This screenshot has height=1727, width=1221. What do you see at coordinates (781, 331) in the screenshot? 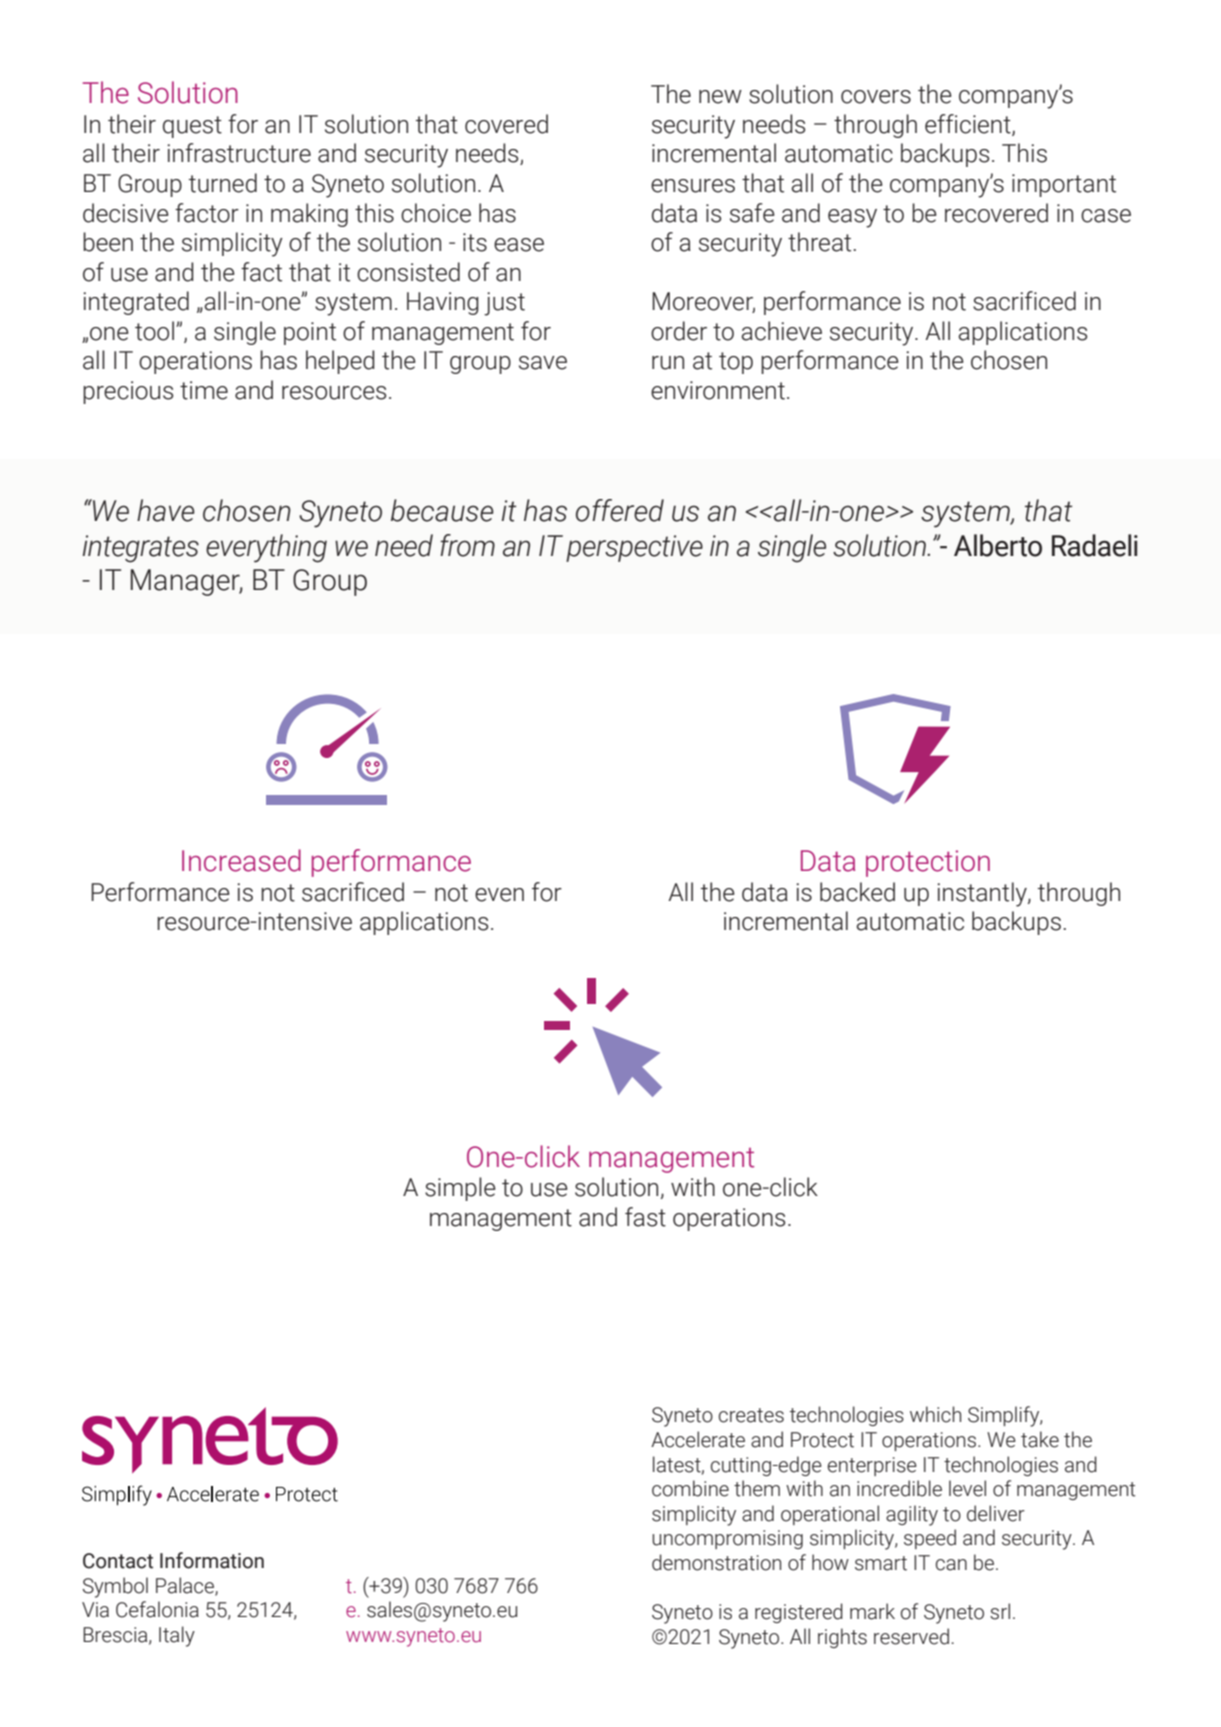
I see `achieve` at bounding box center [781, 331].
